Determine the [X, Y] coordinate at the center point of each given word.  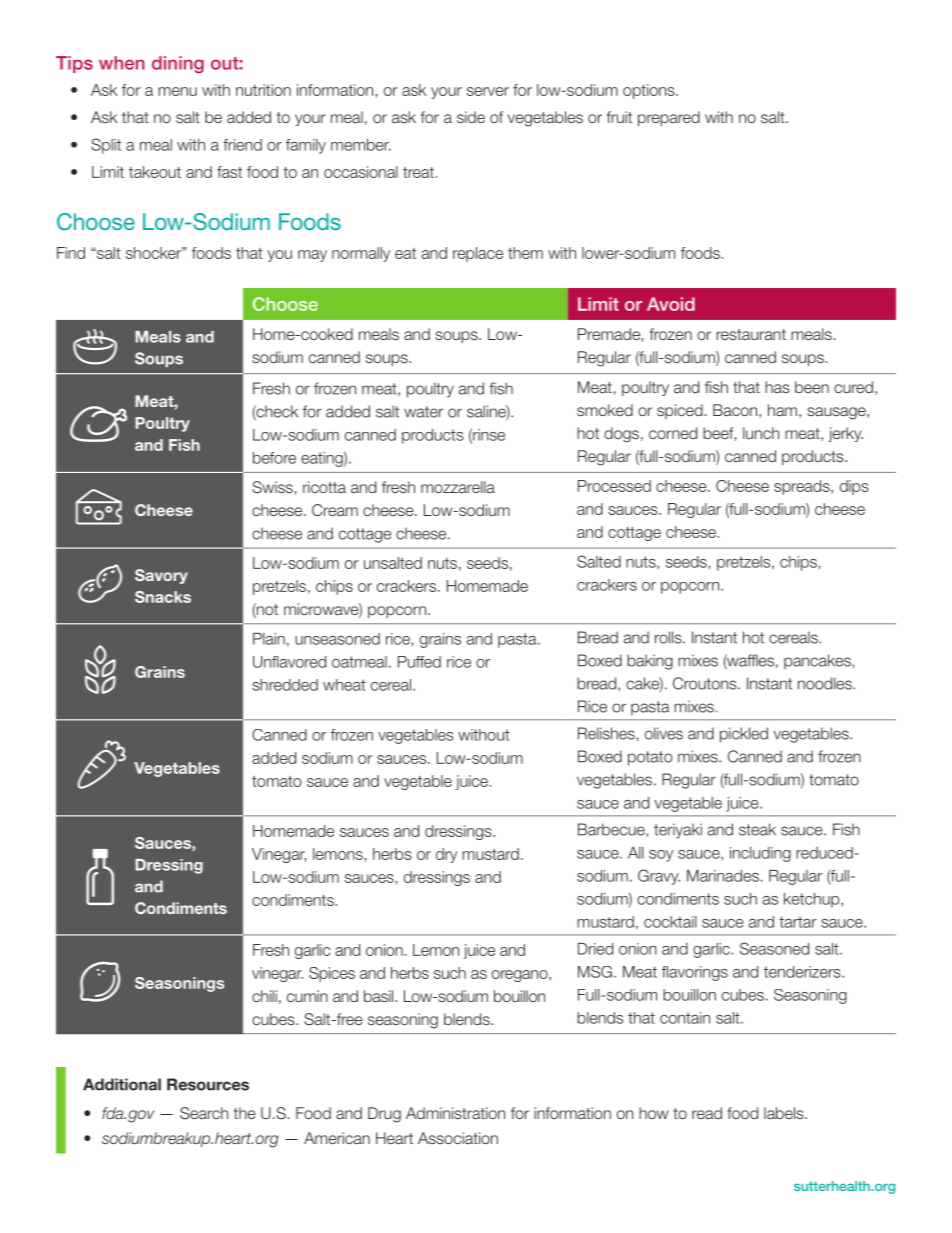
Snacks [163, 597]
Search [204, 1113]
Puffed [419, 662]
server [488, 91]
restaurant [751, 334]
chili [264, 996]
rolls [669, 637]
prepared [669, 118]
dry [446, 855]
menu [177, 91]
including [760, 854]
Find [71, 253]
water [423, 412]
